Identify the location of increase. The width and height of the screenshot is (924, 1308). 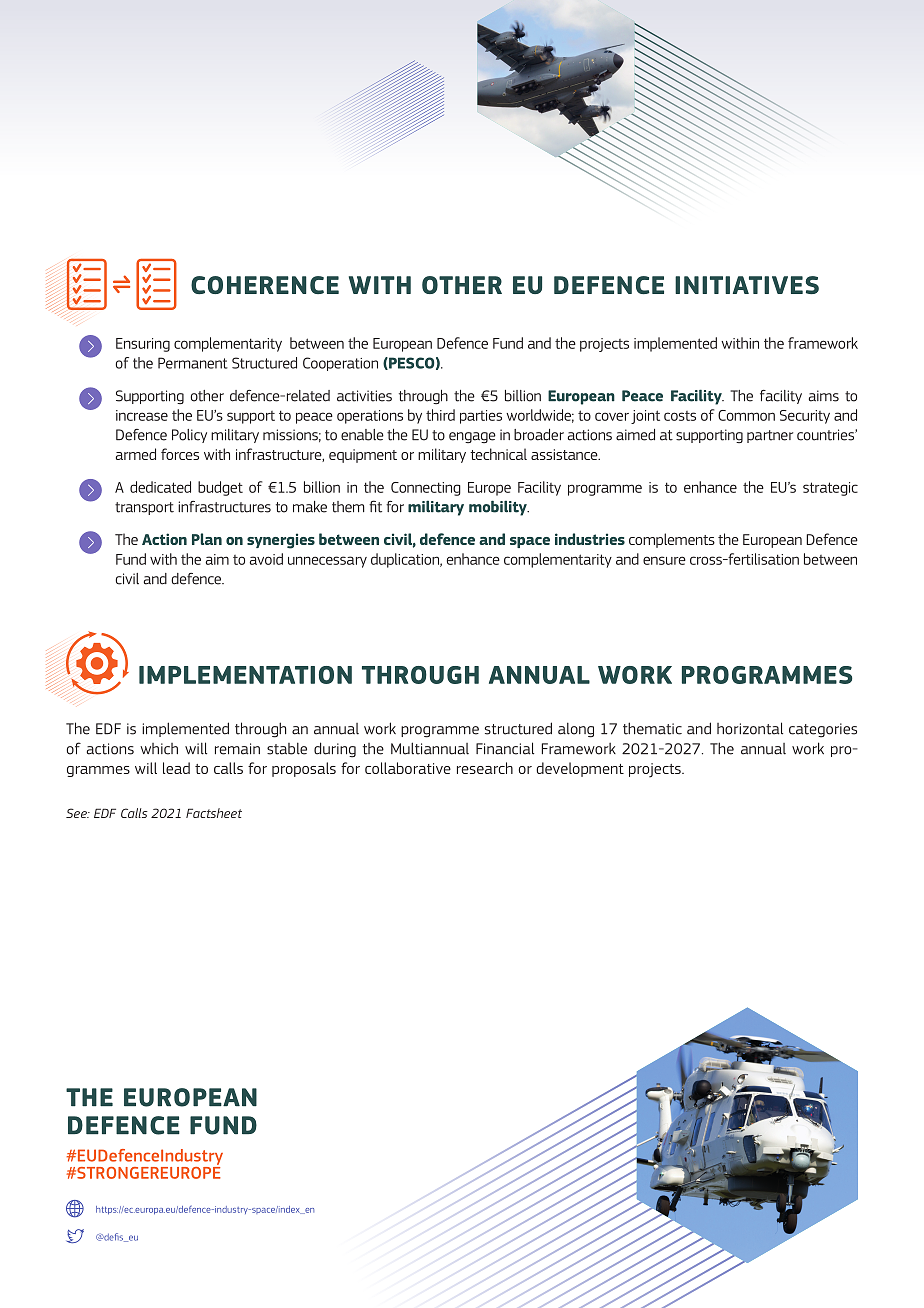
(142, 415).
